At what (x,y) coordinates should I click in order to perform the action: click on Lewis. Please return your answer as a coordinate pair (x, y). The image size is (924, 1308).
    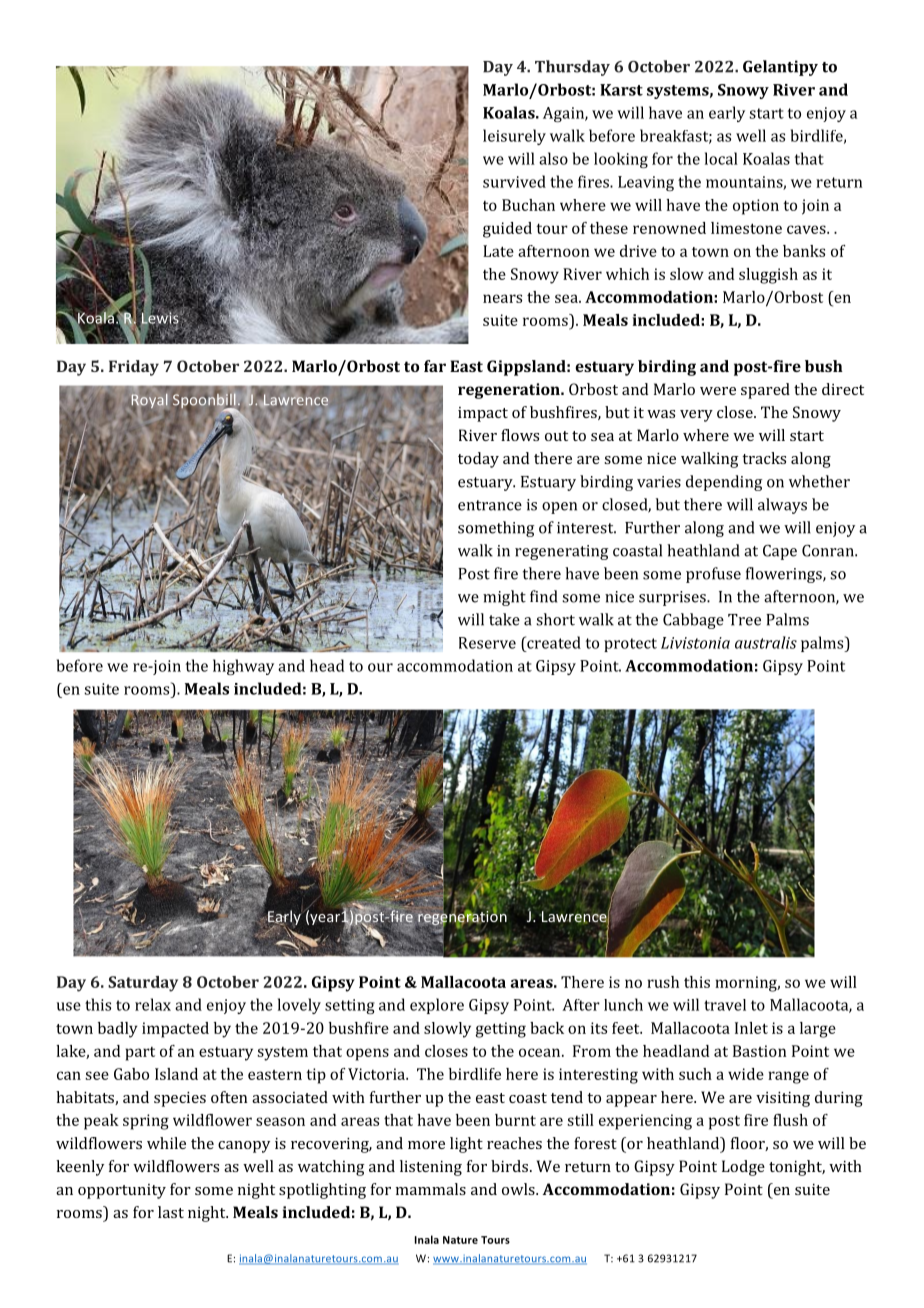
    Looking at the image, I should click on (160, 318).
